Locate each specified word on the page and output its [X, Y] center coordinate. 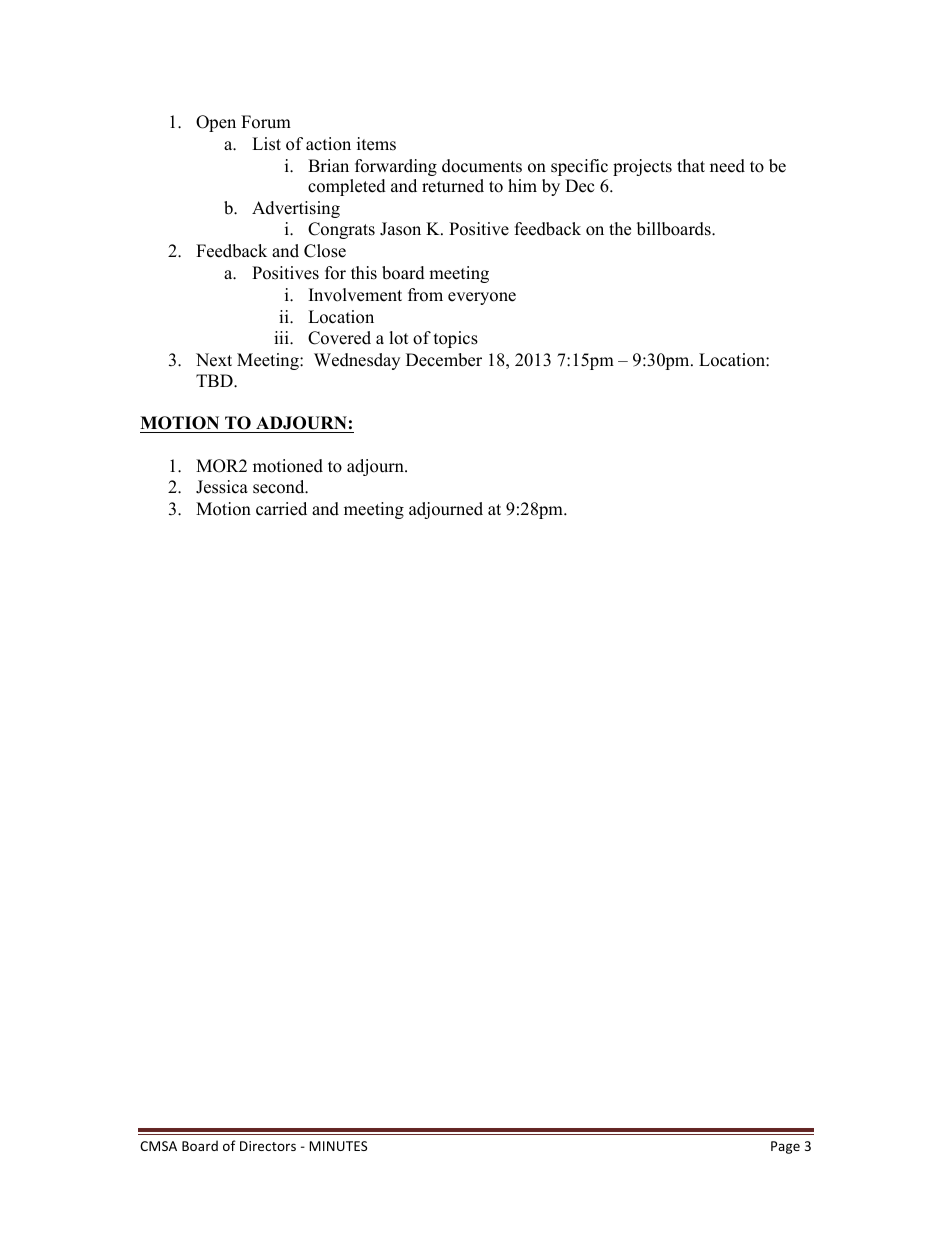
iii [282, 337]
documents [482, 166]
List [266, 144]
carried [281, 509]
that [691, 165]
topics [456, 339]
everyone [482, 298]
